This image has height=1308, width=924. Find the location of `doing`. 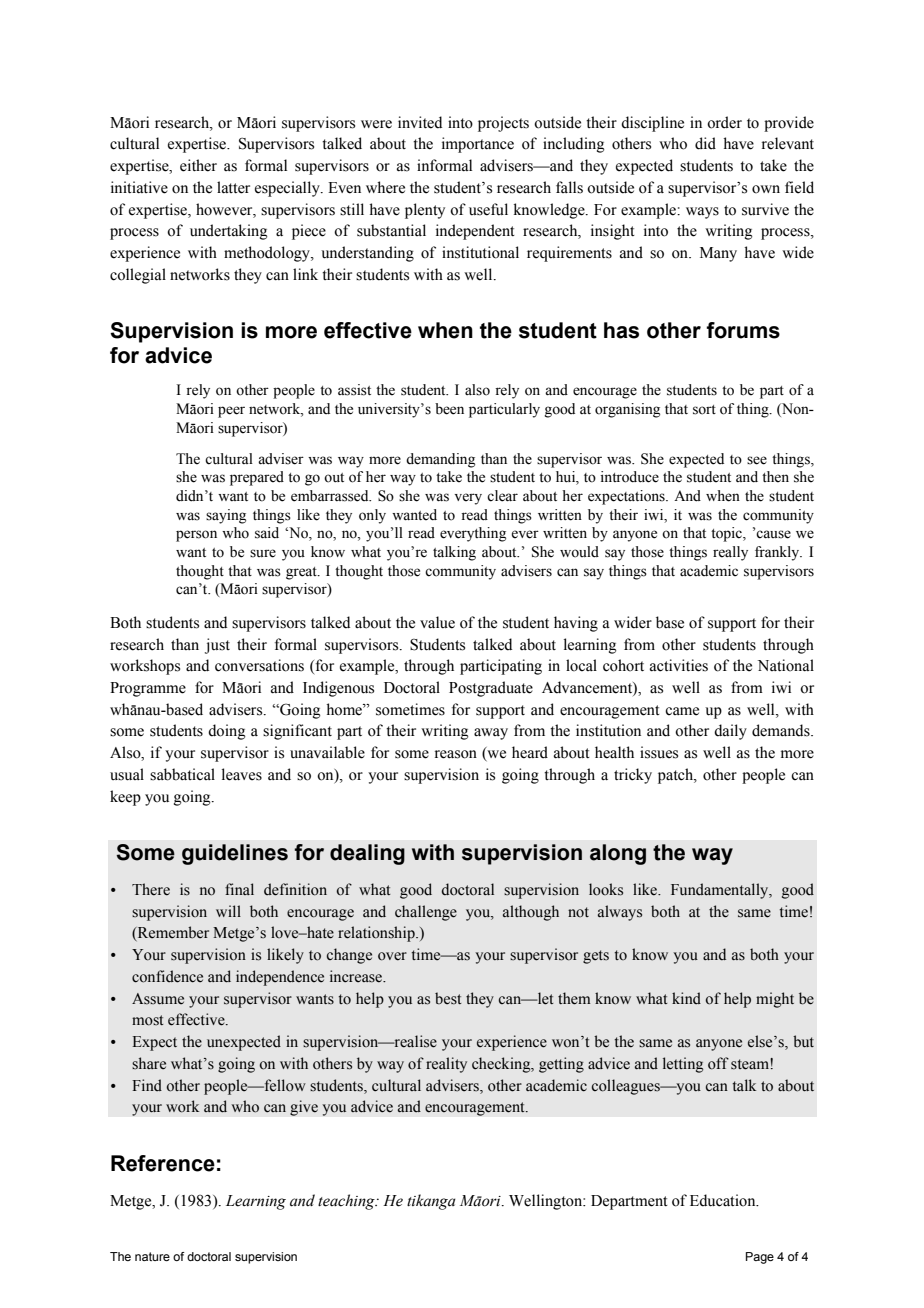

doing is located at coordinates (227, 732).
